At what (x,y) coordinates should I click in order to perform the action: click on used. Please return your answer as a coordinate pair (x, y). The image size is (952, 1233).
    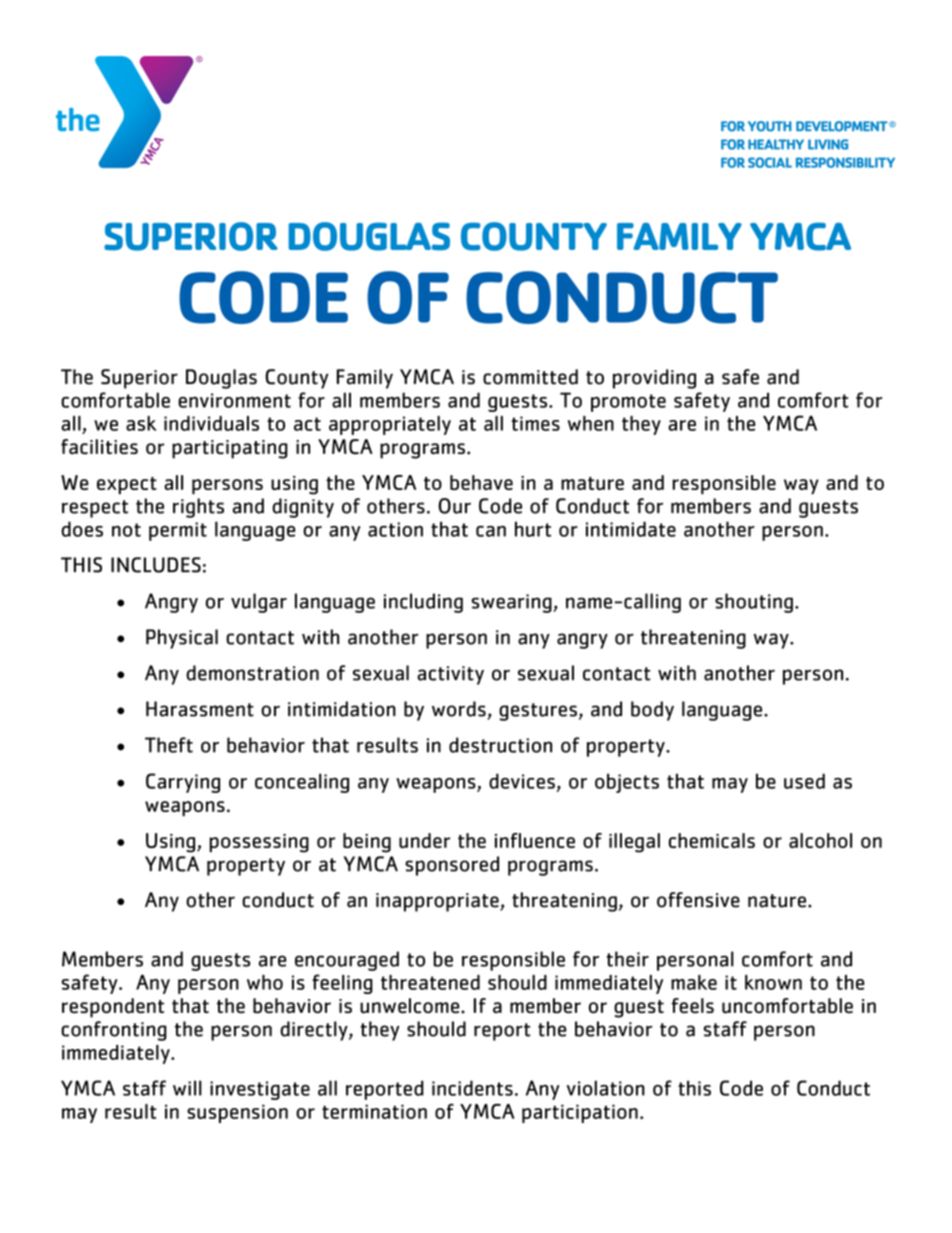
    Looking at the image, I should click on (804, 781).
